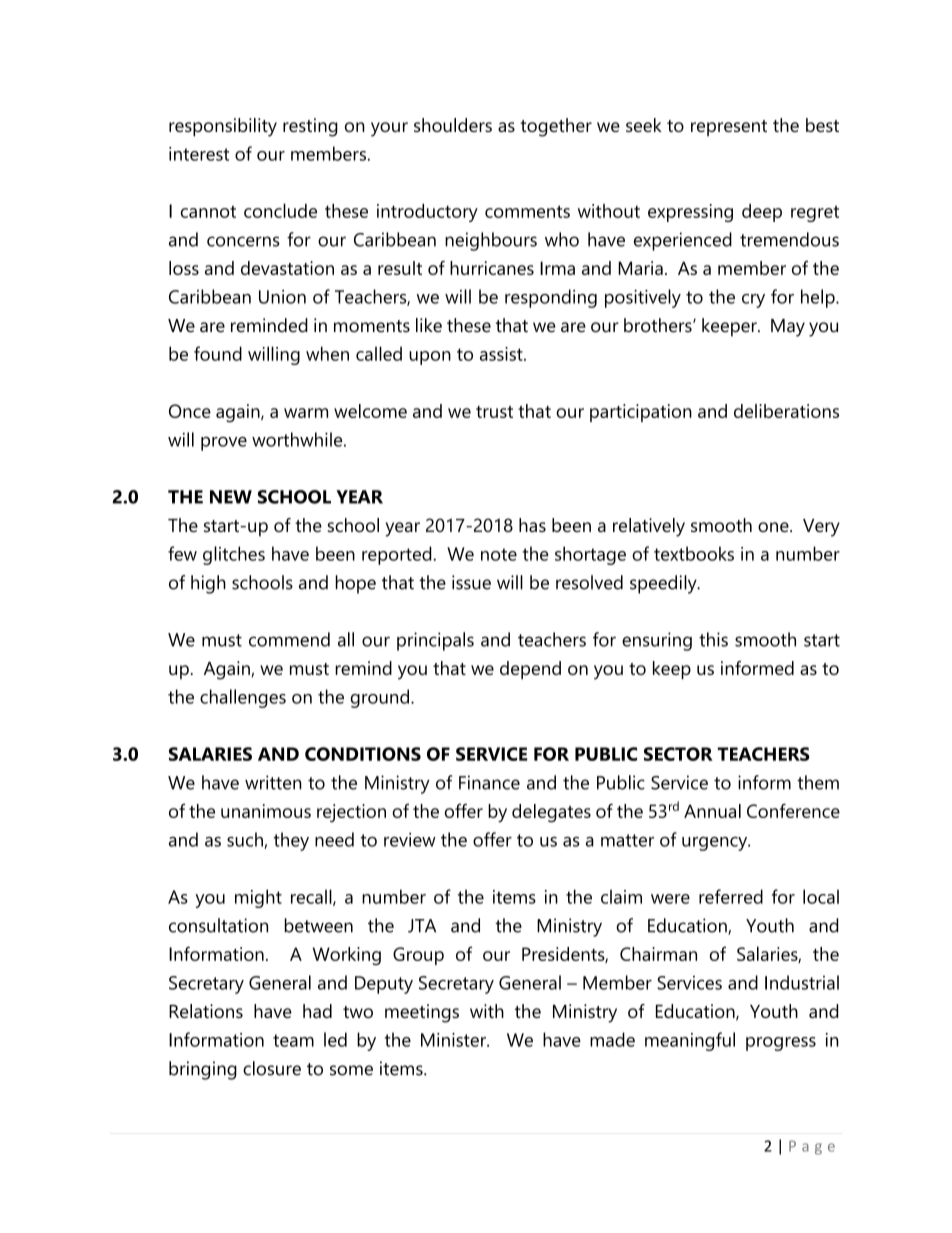 The height and width of the image is (1233, 952). Describe the element at coordinates (494, 412) in the image. I see `trust` at that location.
